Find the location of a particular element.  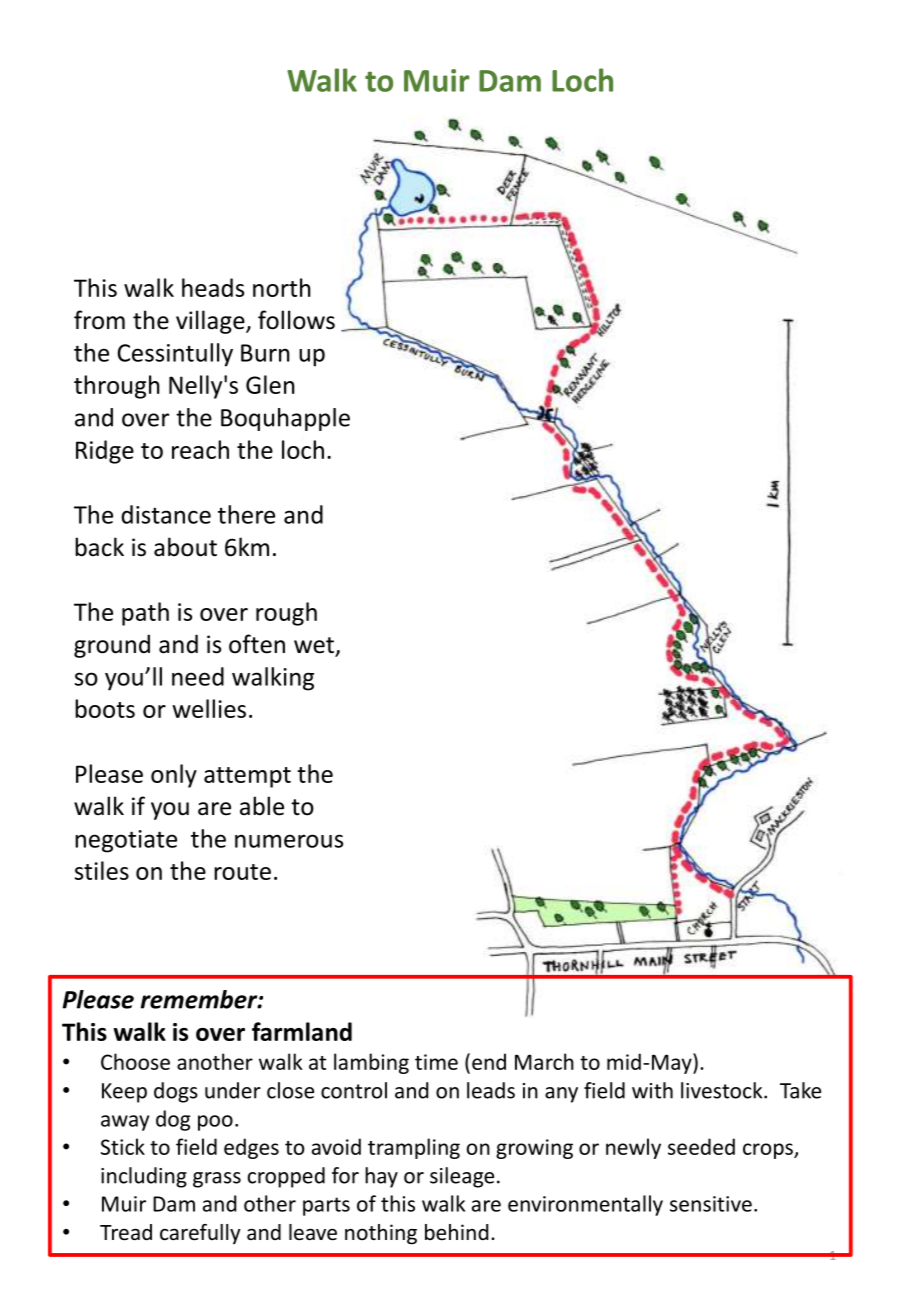

able is located at coordinates (262, 806).
